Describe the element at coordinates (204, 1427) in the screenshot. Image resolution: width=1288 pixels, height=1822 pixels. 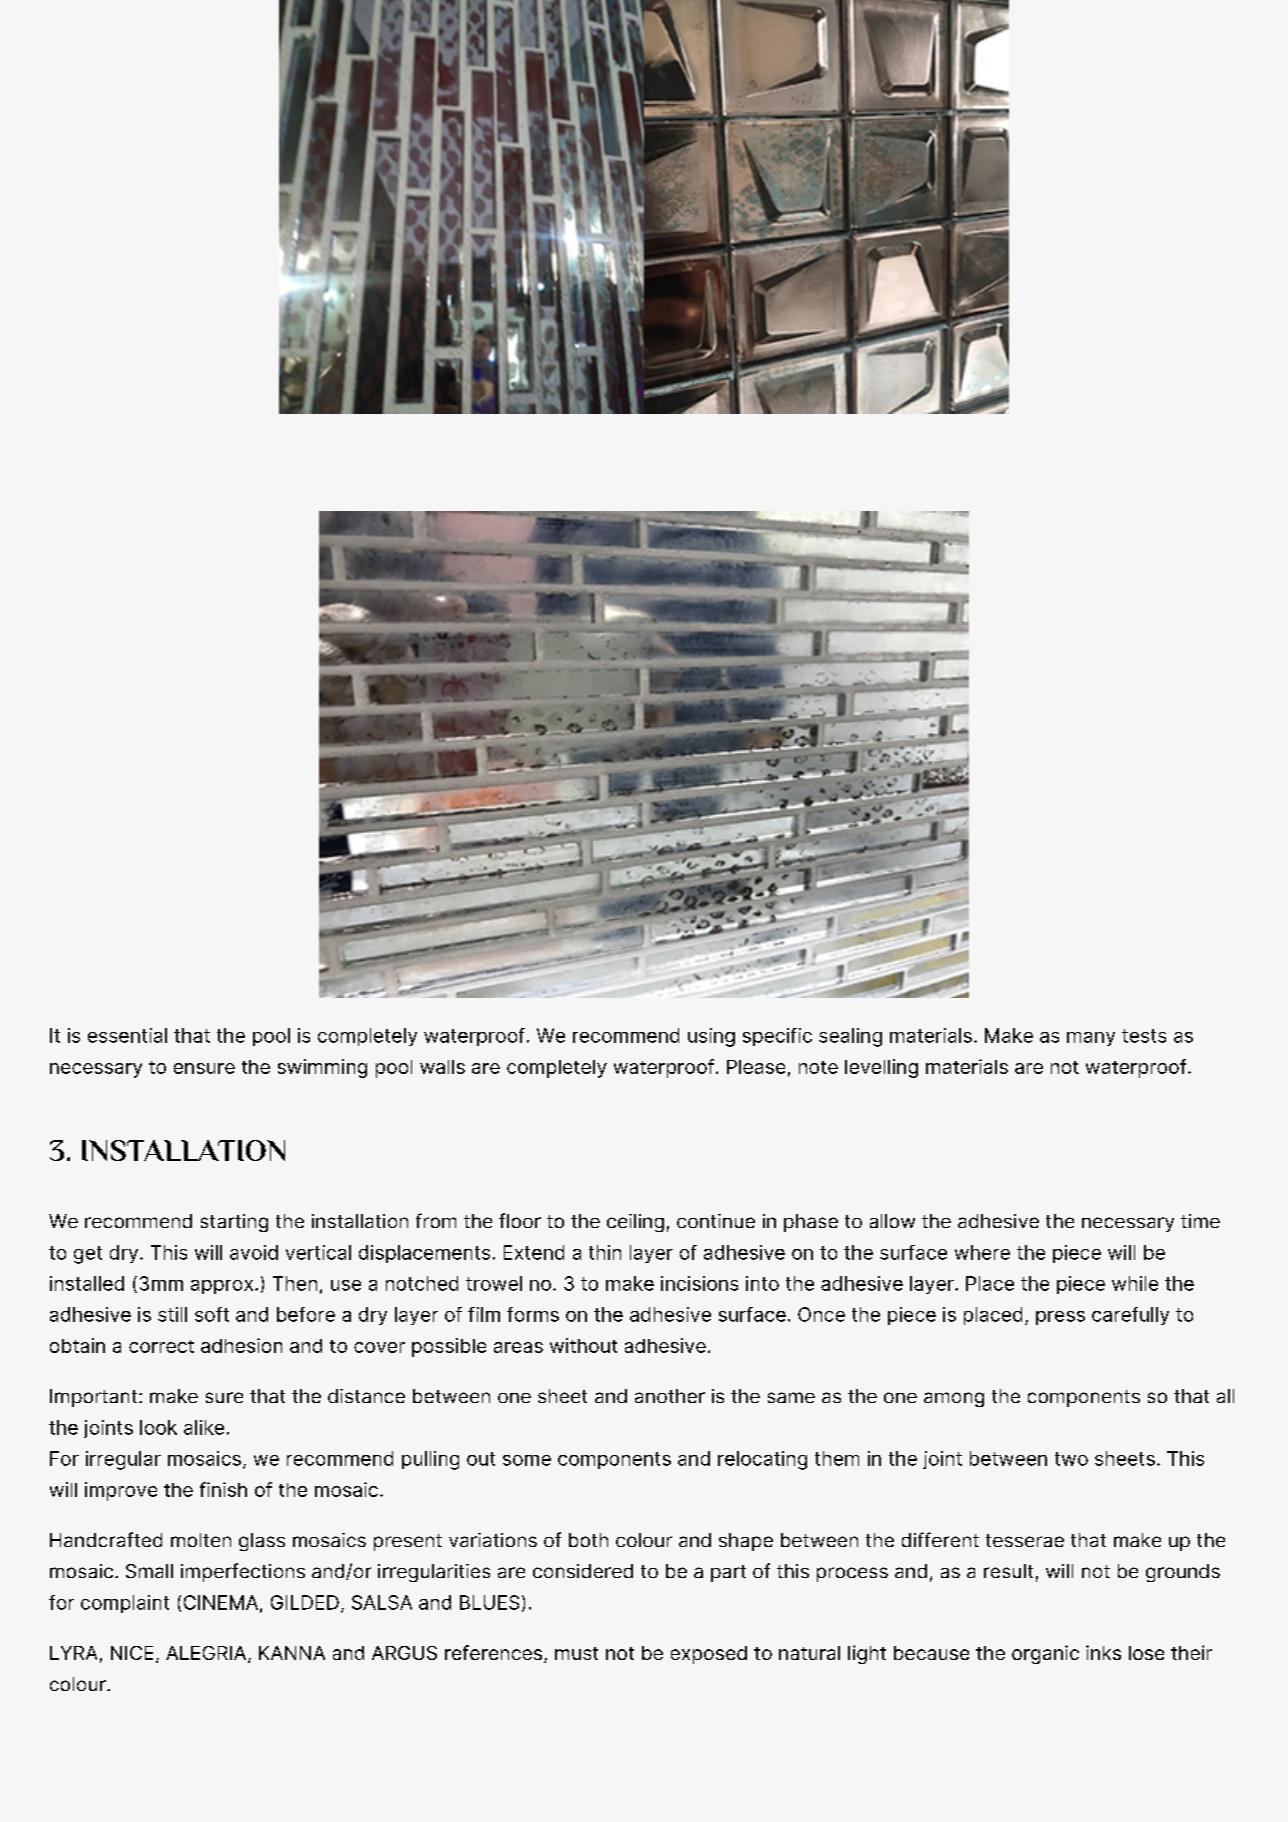
I see `alike` at that location.
